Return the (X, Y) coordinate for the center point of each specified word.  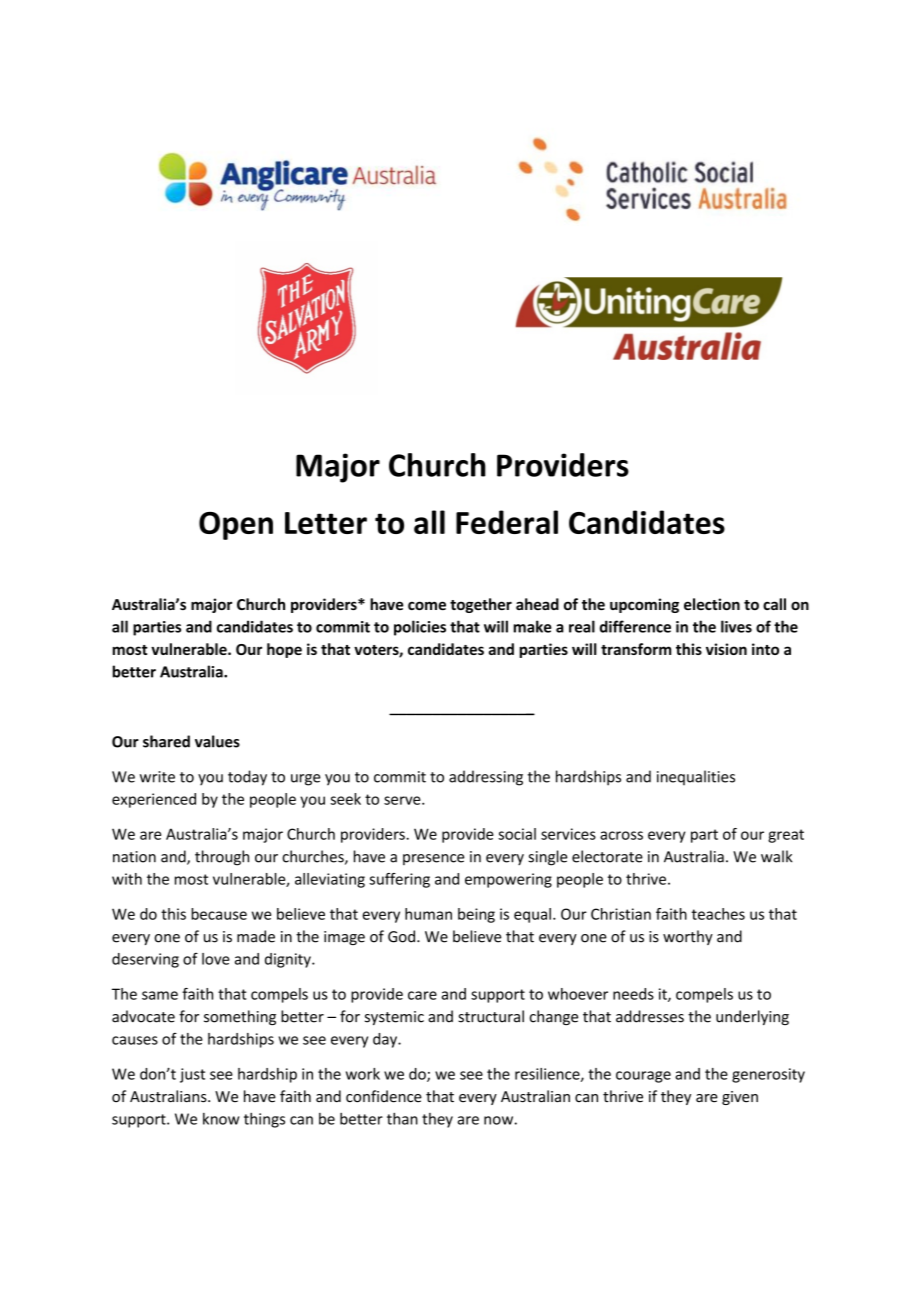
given (740, 1098)
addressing (486, 778)
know (221, 1119)
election (712, 604)
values (217, 741)
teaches (718, 914)
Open (236, 526)
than (402, 1118)
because (219, 914)
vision (726, 649)
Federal (507, 522)
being (476, 915)
